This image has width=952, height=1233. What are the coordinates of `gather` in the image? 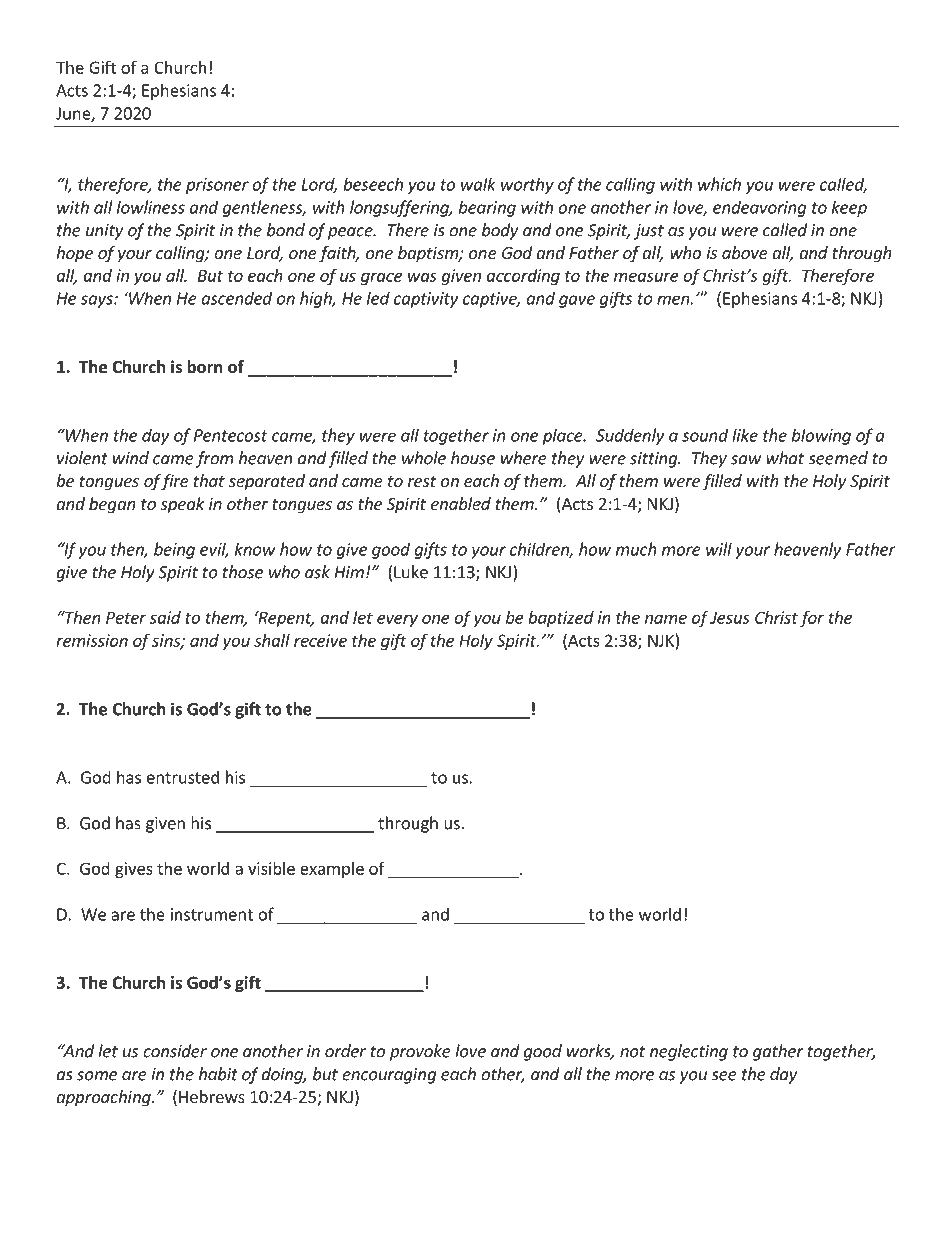 It's located at (778, 1052).
